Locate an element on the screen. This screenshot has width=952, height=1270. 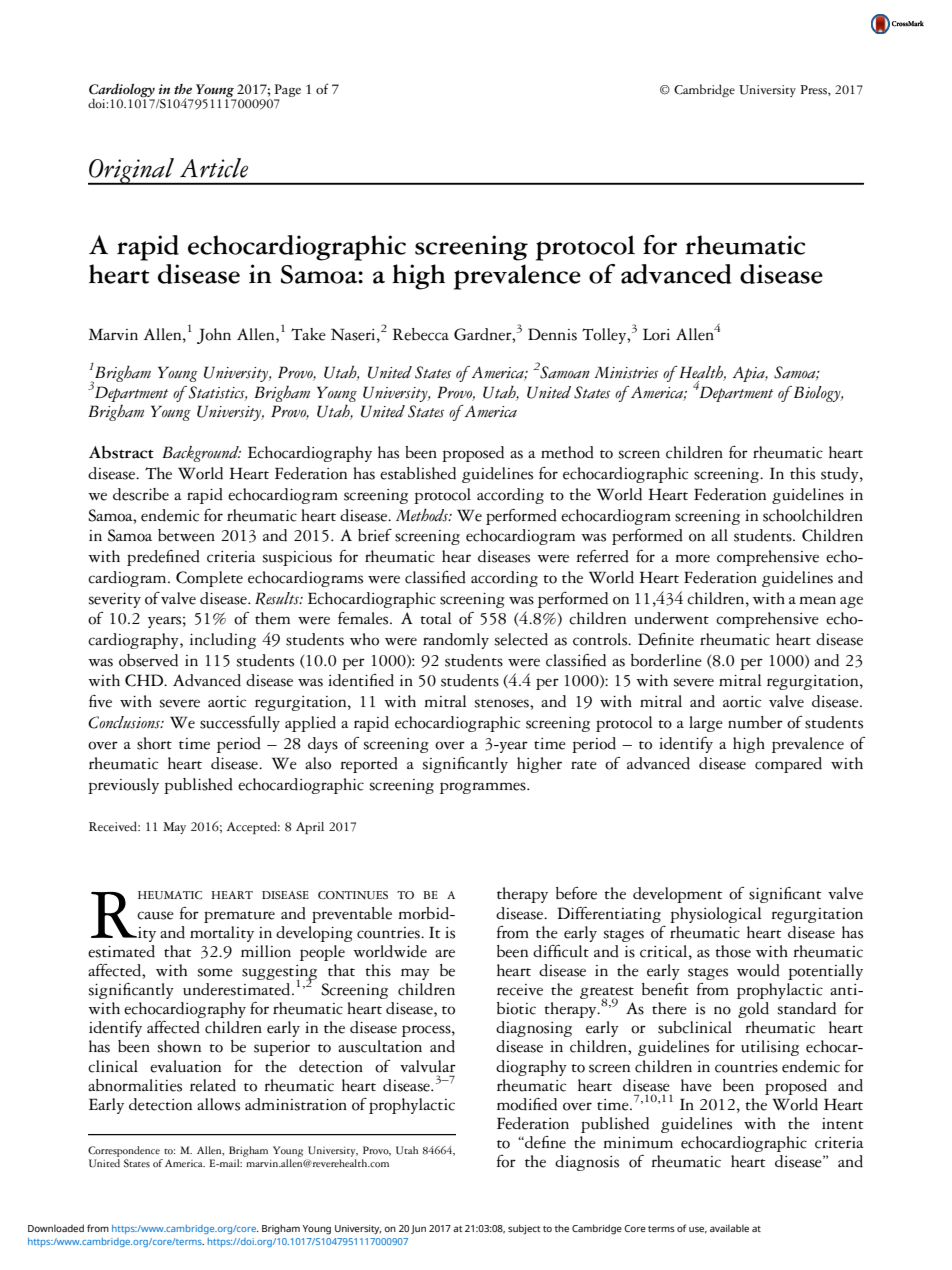
observed is located at coordinates (148, 660).
